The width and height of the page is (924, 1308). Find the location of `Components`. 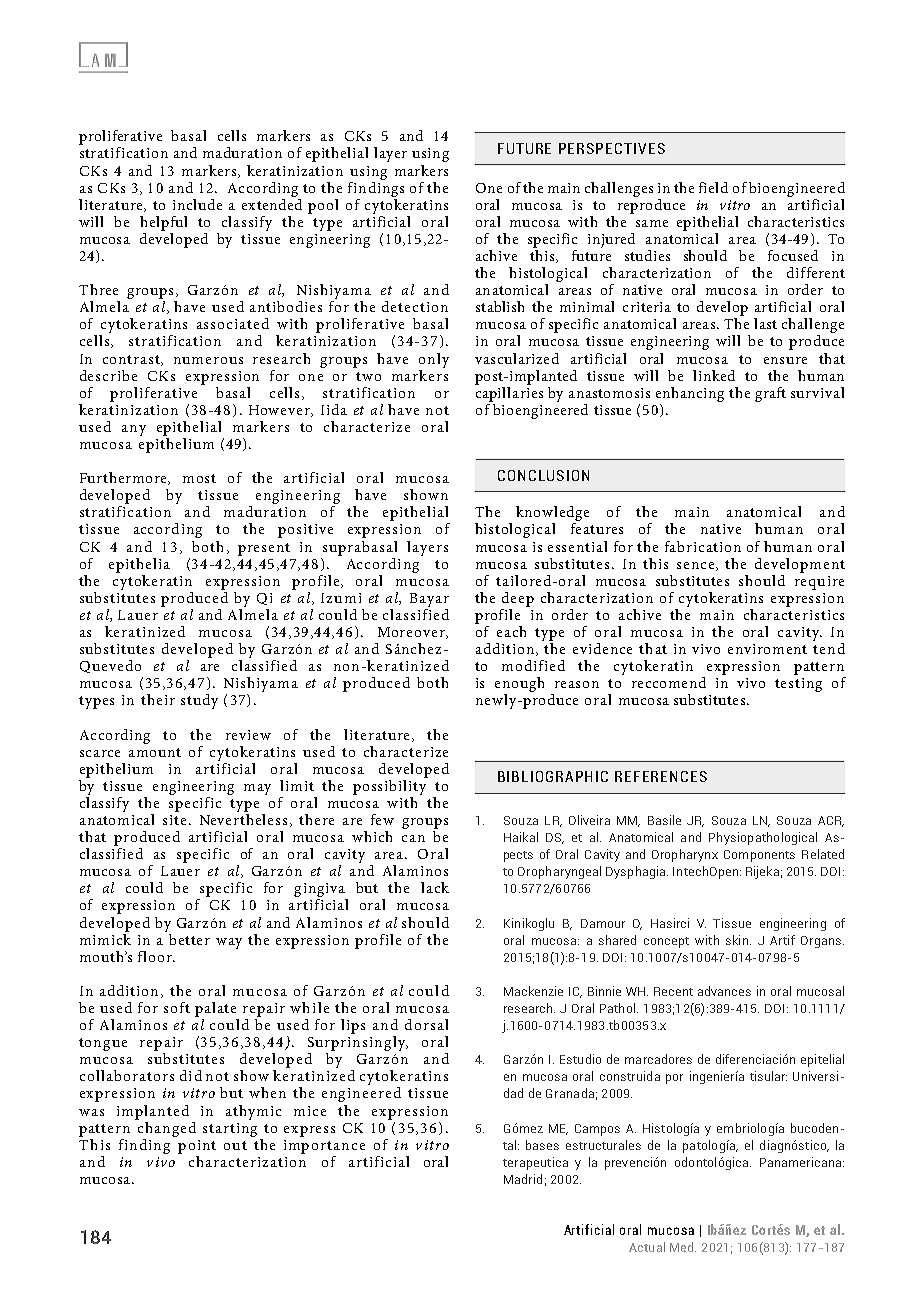

Components is located at coordinates (759, 856).
